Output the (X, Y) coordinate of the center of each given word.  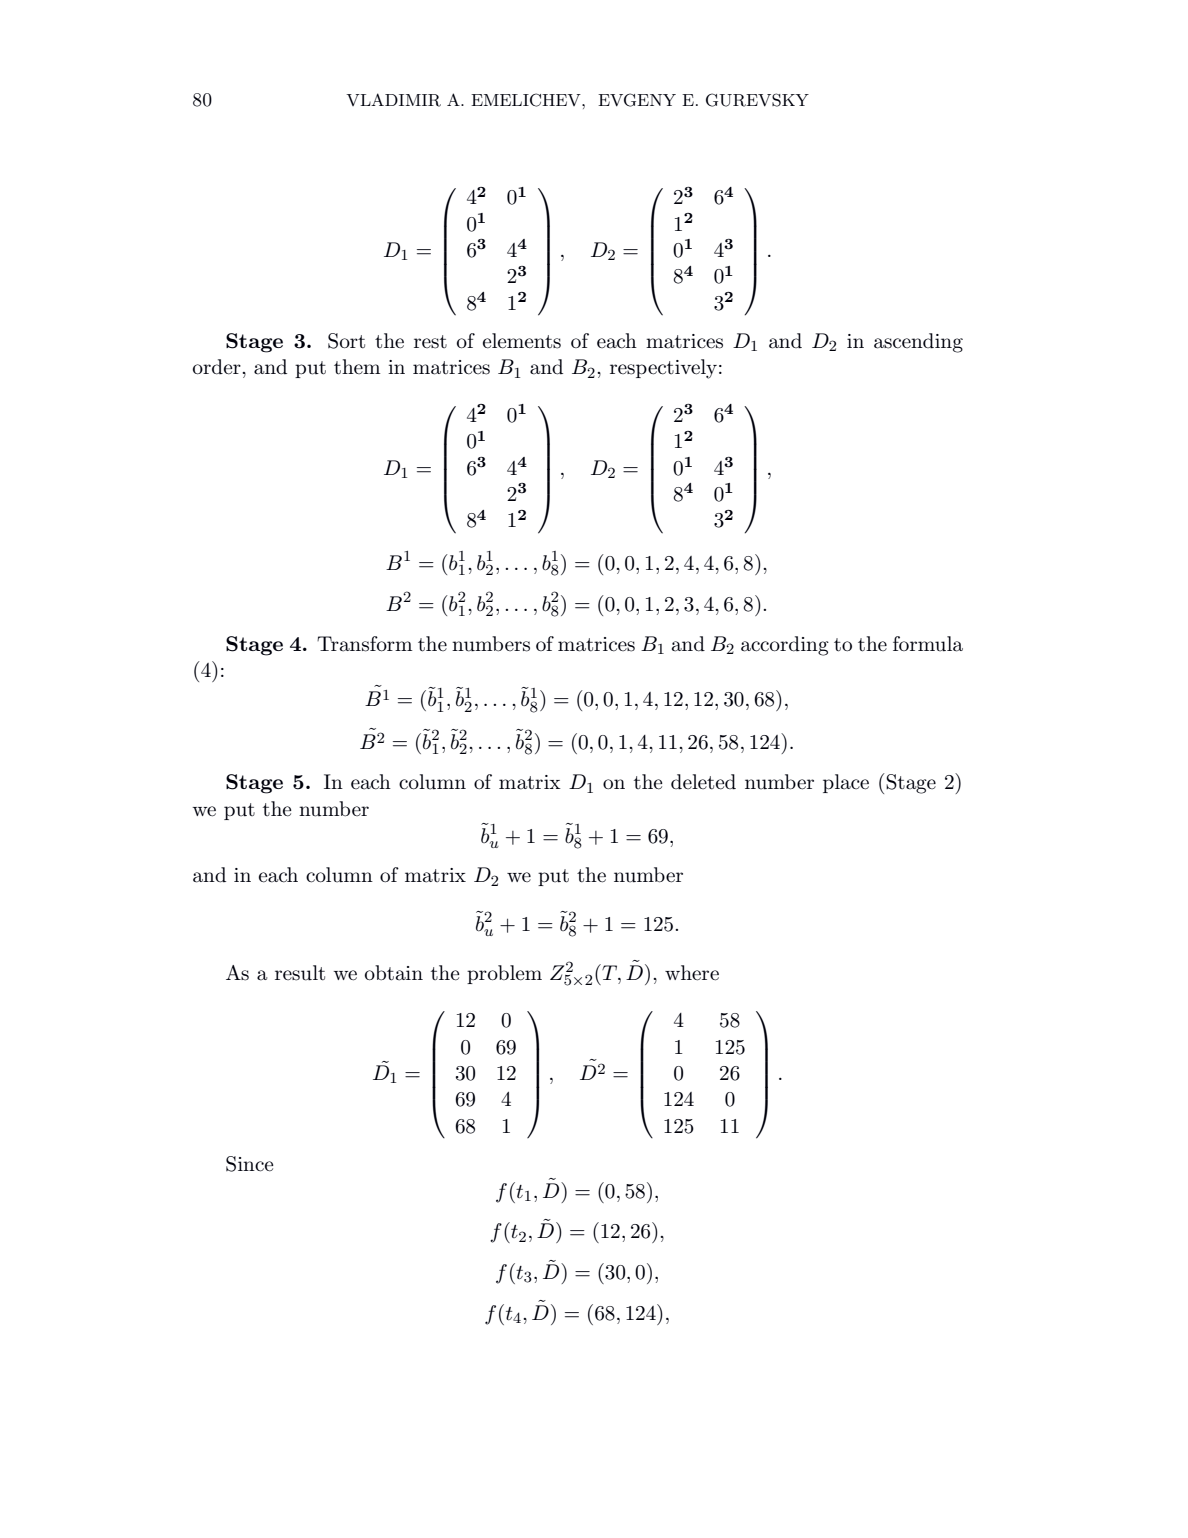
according (785, 646)
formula (928, 644)
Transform (365, 644)
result (300, 973)
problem (504, 974)
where (692, 973)
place (846, 783)
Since (250, 1164)
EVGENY (637, 100)
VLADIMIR (393, 100)
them (357, 367)
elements (522, 341)
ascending (918, 343)
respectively (663, 369)
